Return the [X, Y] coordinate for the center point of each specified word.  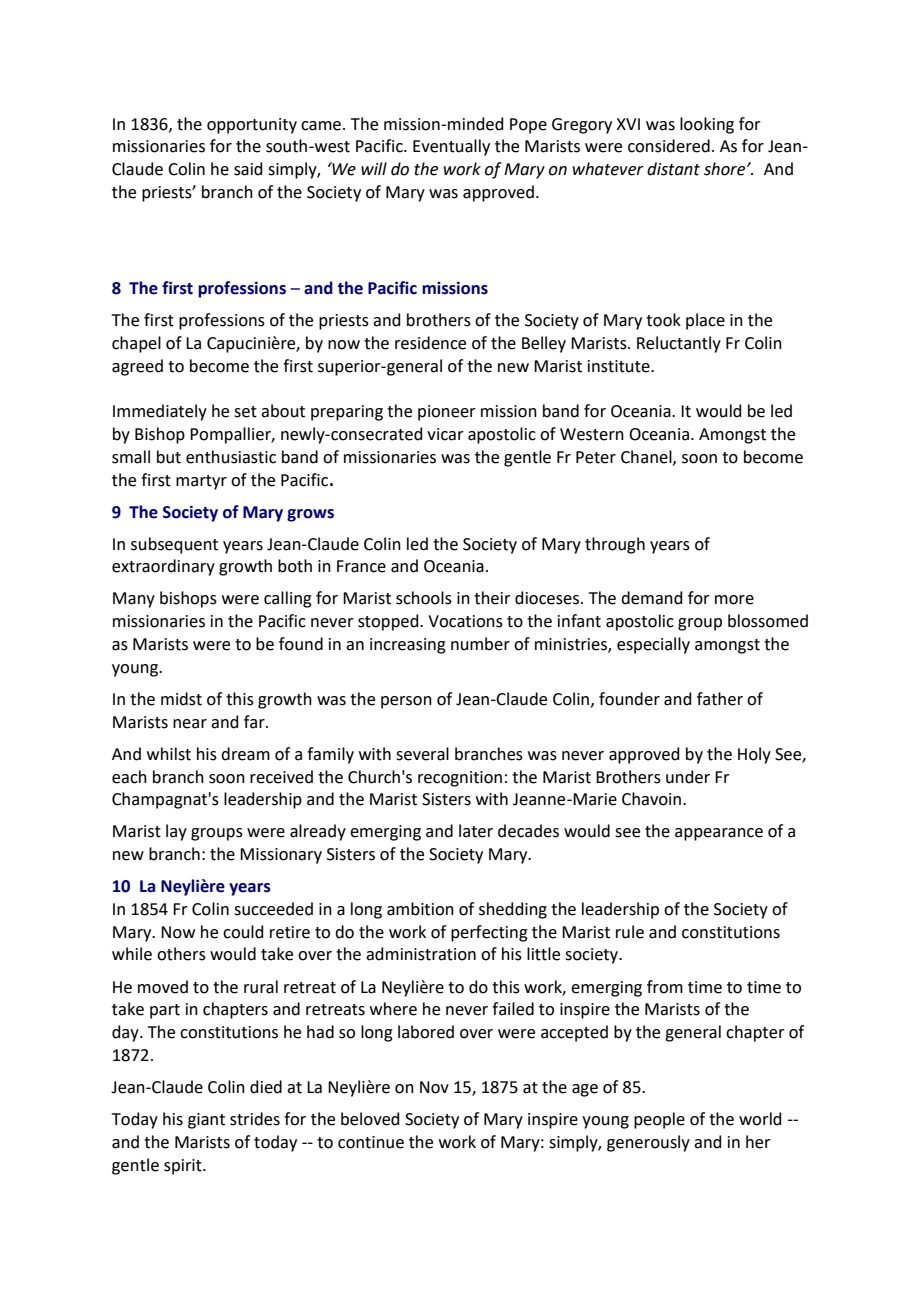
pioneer [447, 413]
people [659, 1120]
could [243, 932]
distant [673, 169]
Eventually [451, 147]
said [248, 169]
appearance [719, 834]
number [480, 644]
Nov [434, 1087]
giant [206, 1121]
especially [653, 645]
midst [181, 699]
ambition [420, 909]
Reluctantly [679, 344]
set [245, 412]
